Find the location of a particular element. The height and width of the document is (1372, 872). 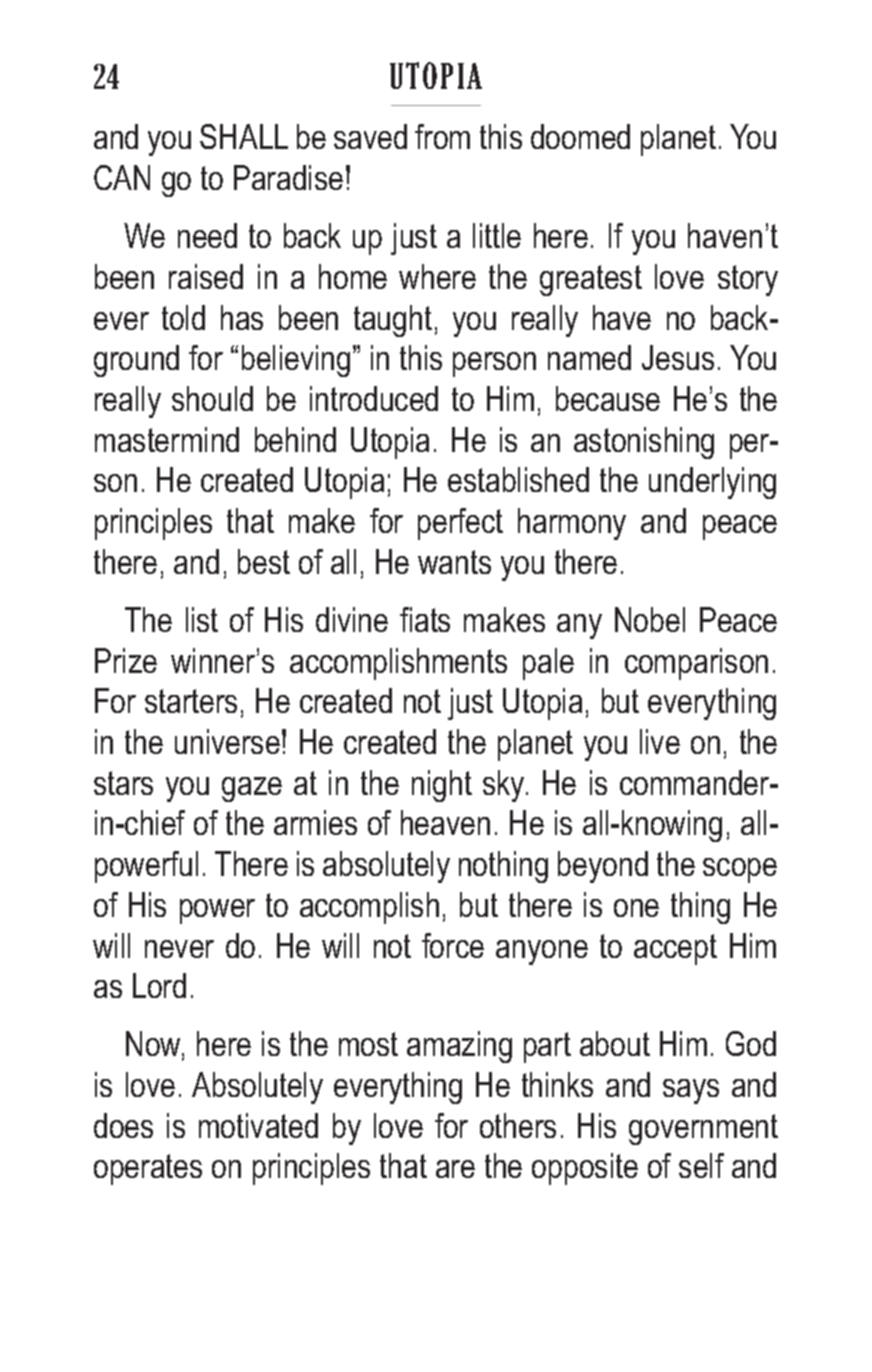

from is located at coordinates (442, 136).
